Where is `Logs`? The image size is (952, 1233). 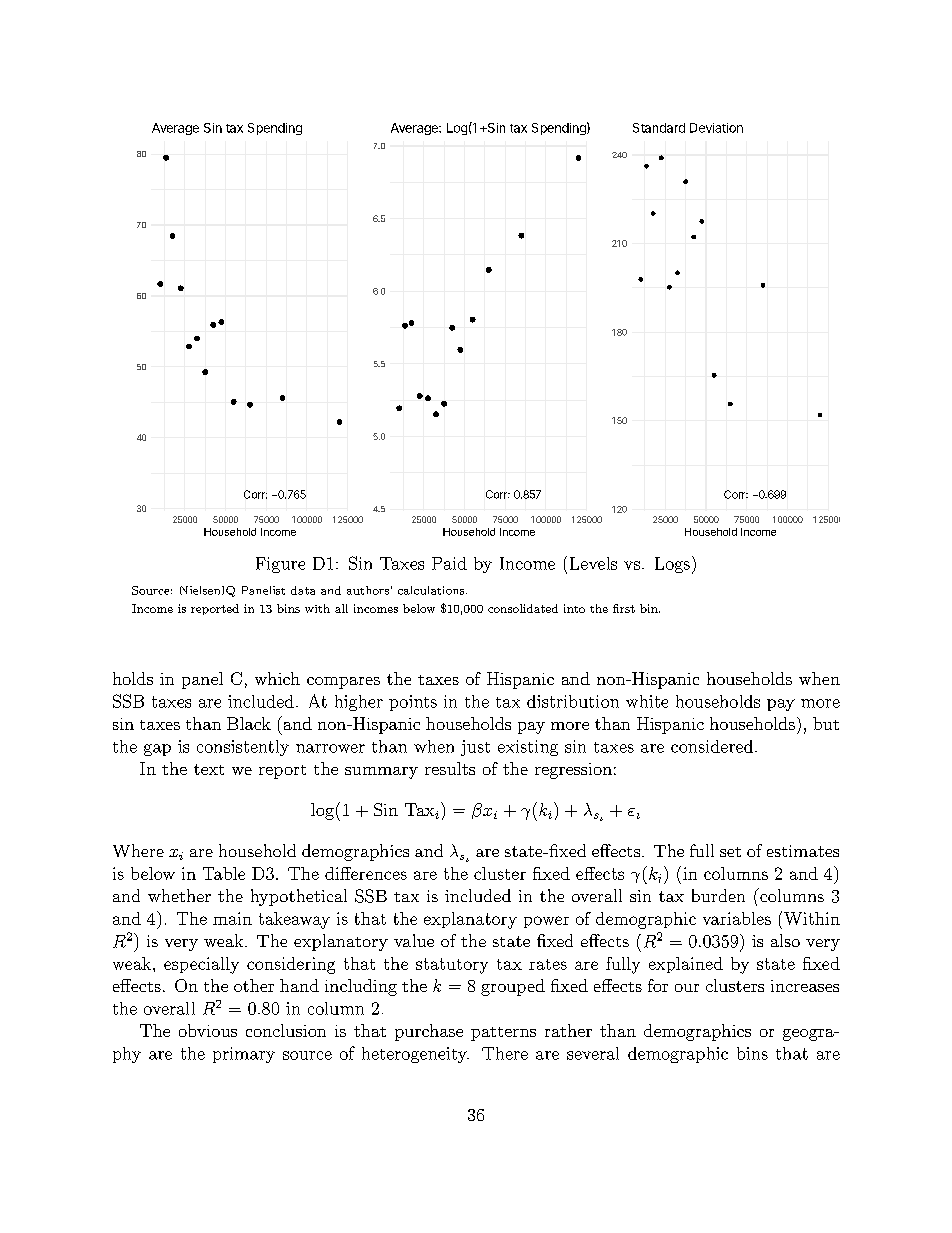
Logs is located at coordinates (672, 565).
